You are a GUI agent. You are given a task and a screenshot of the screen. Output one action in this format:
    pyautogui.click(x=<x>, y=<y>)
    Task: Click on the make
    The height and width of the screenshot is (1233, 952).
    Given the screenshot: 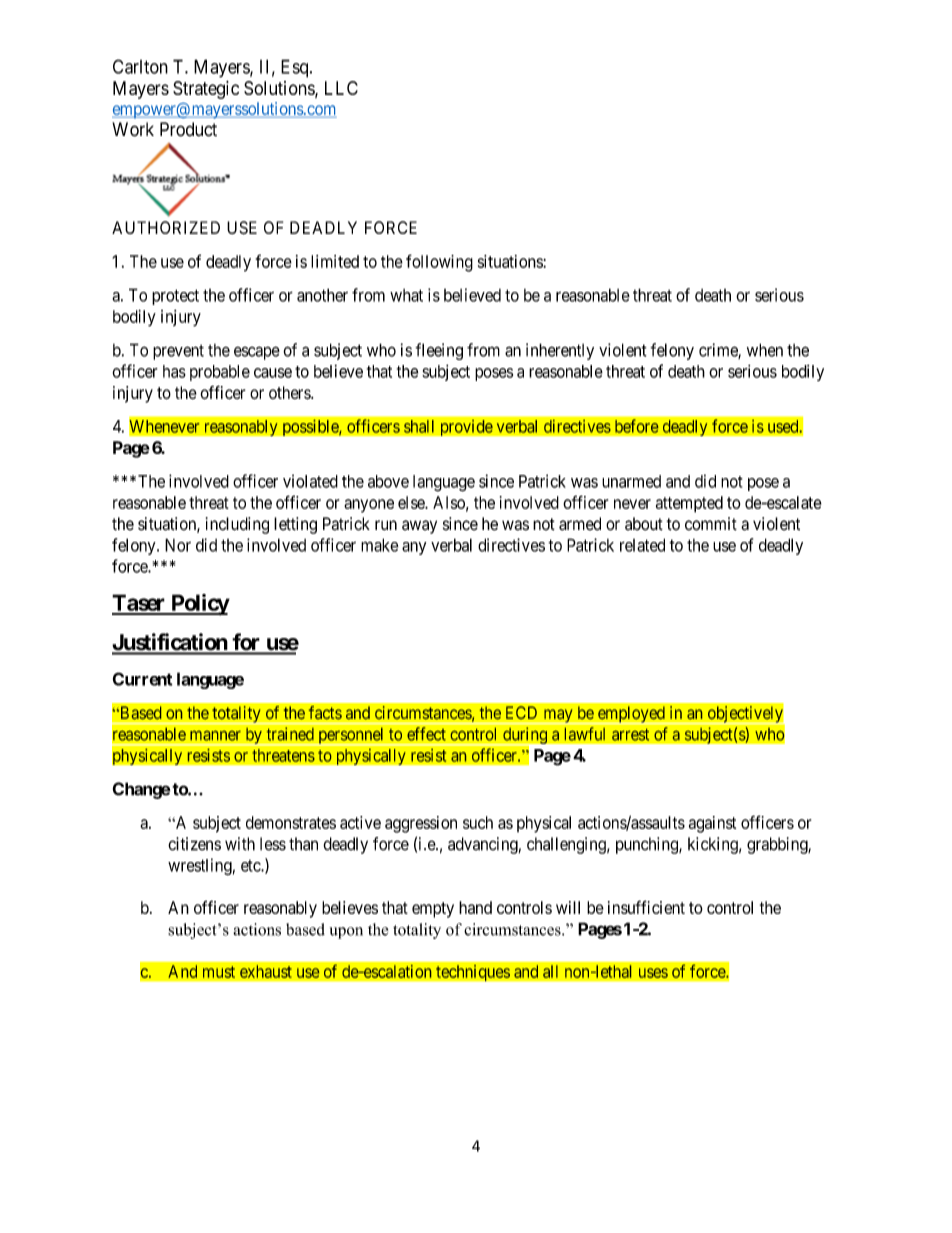 What is the action you would take?
    pyautogui.click(x=380, y=545)
